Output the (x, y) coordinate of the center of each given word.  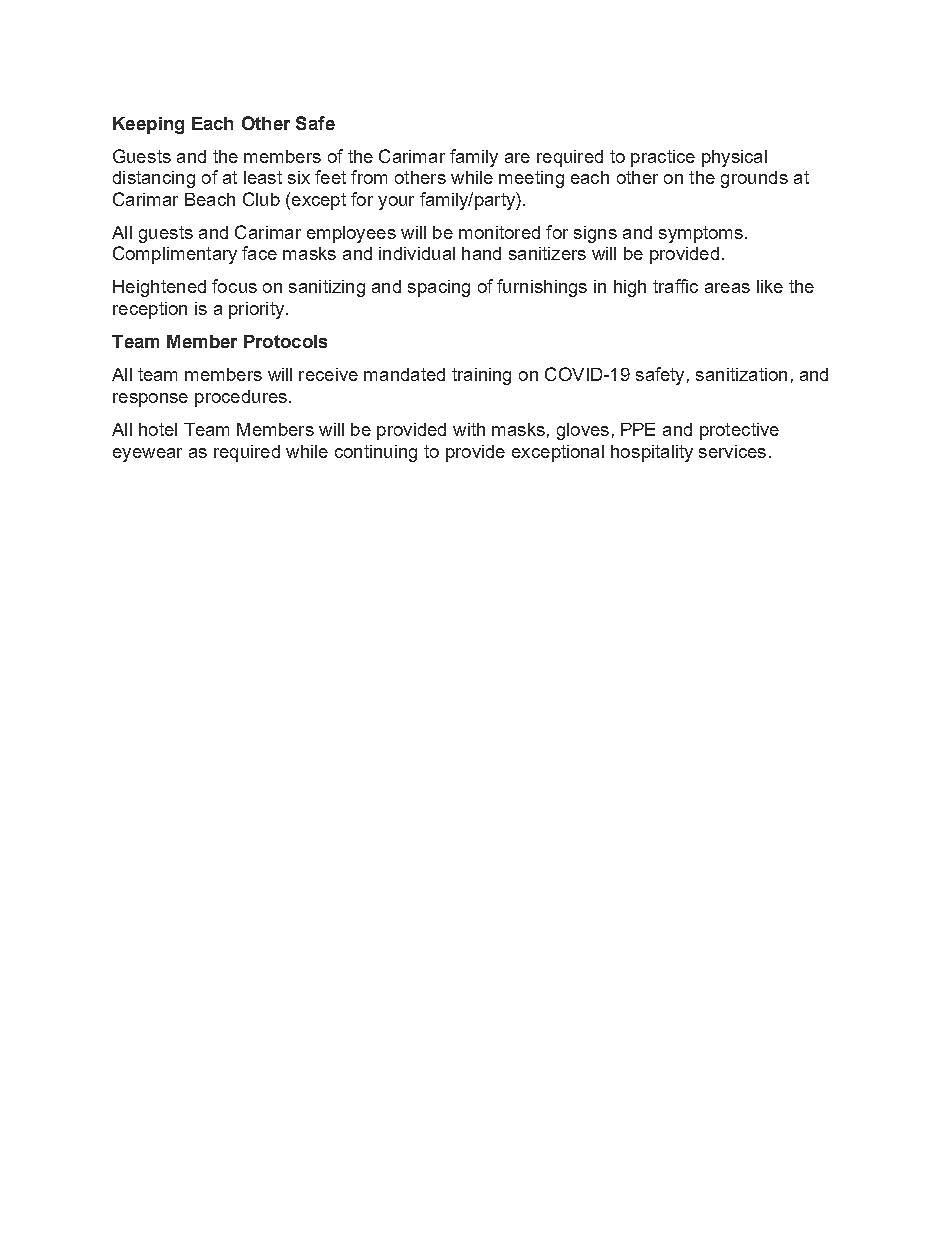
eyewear (147, 455)
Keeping (148, 125)
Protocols (285, 341)
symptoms (701, 234)
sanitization (741, 374)
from (369, 177)
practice (663, 158)
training (481, 376)
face (259, 253)
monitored (499, 232)
